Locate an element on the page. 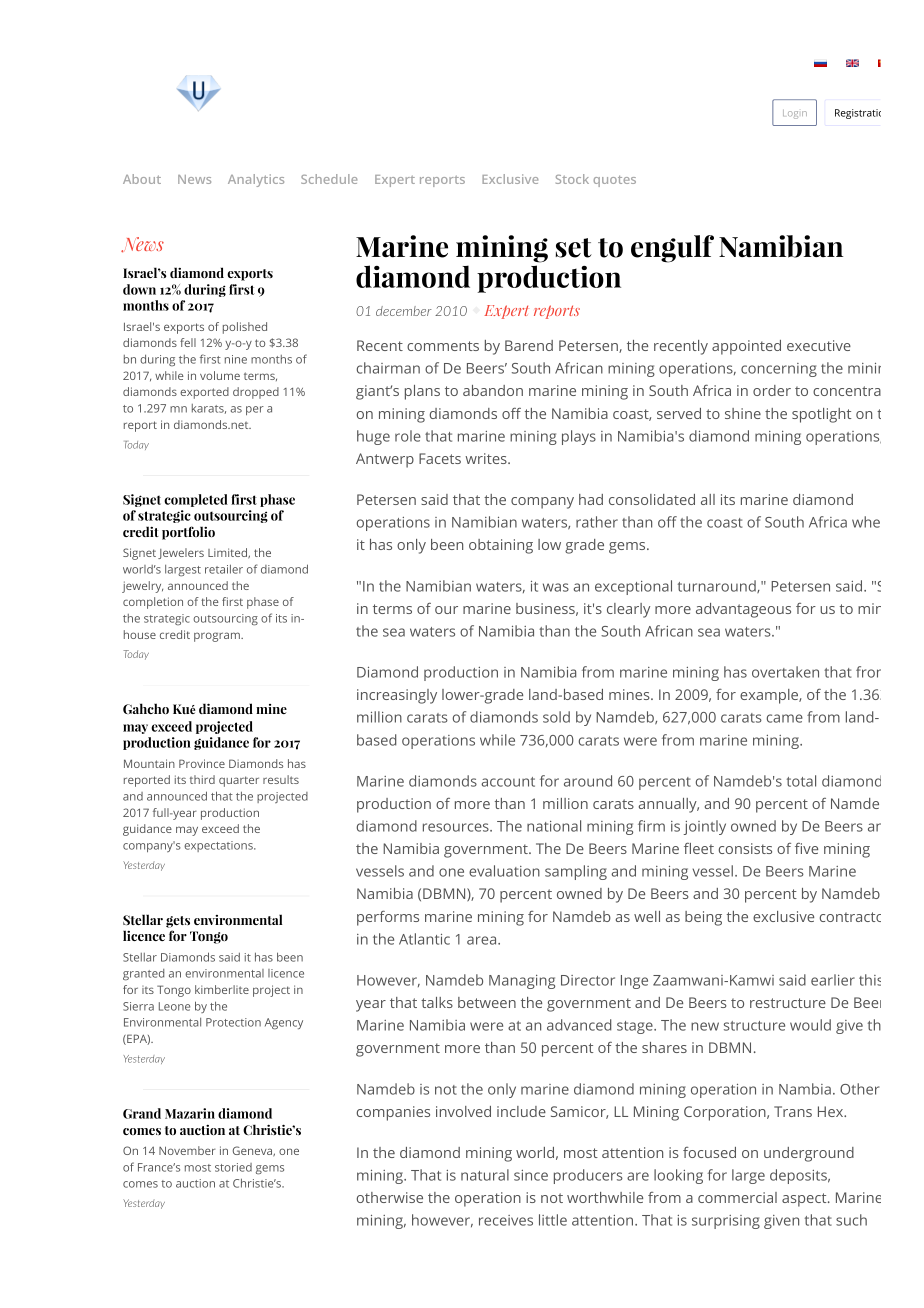 The image size is (924, 1308). Login is located at coordinates (795, 114).
